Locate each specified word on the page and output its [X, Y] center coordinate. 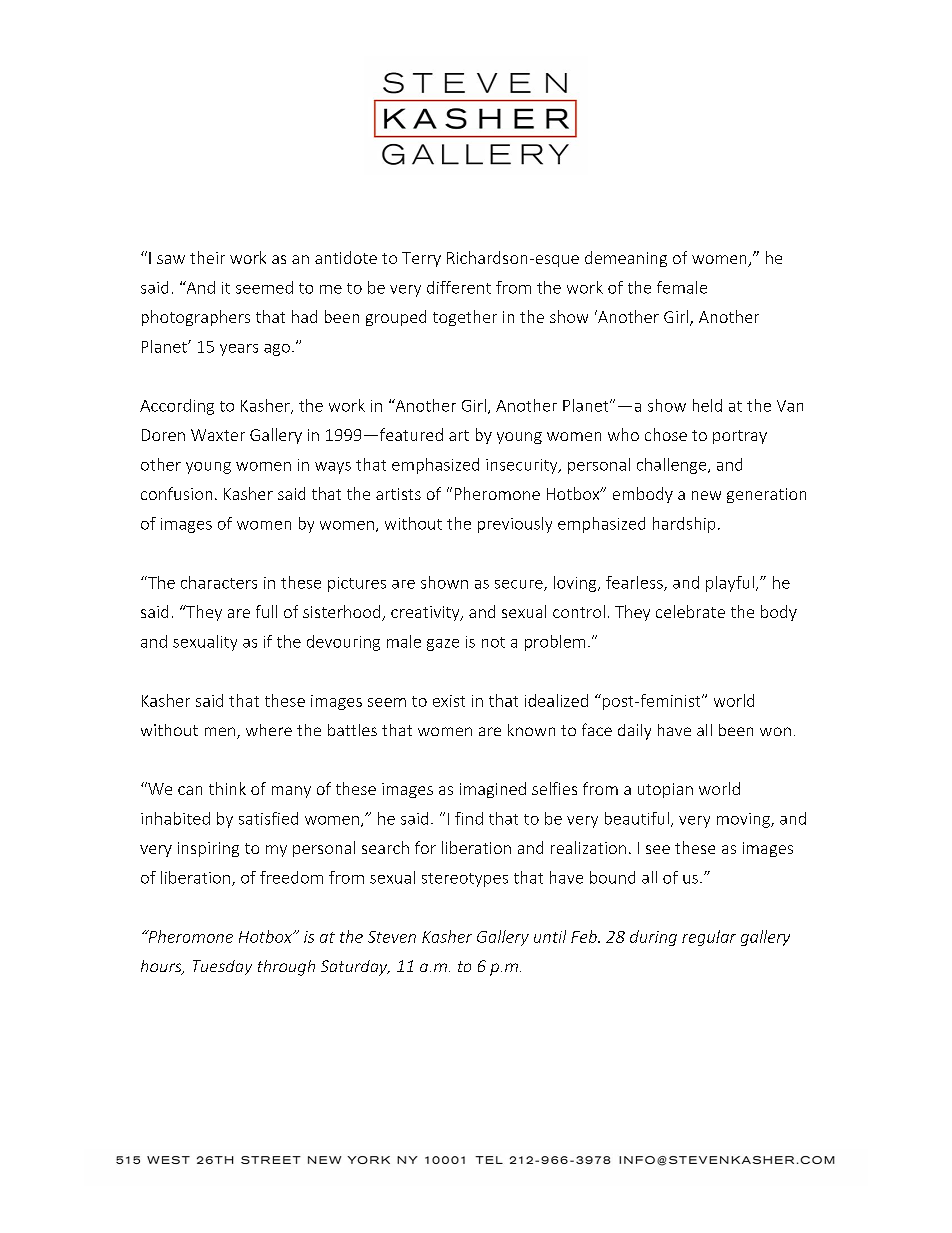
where [269, 730]
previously [515, 525]
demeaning [626, 259]
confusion [176, 493]
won [775, 731]
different [459, 287]
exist [449, 701]
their [207, 257]
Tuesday [222, 967]
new [706, 495]
